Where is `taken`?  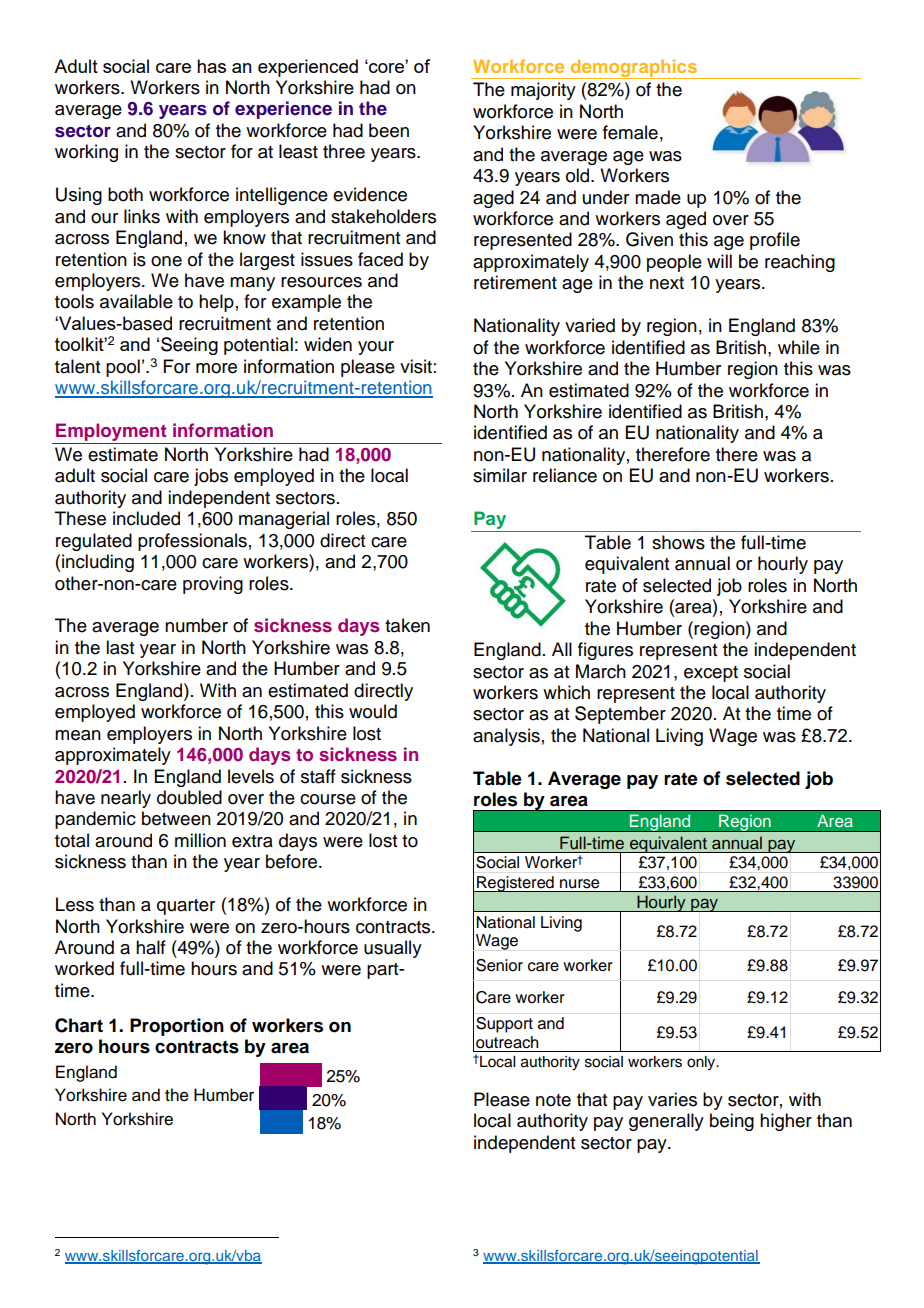
taken is located at coordinates (407, 625).
